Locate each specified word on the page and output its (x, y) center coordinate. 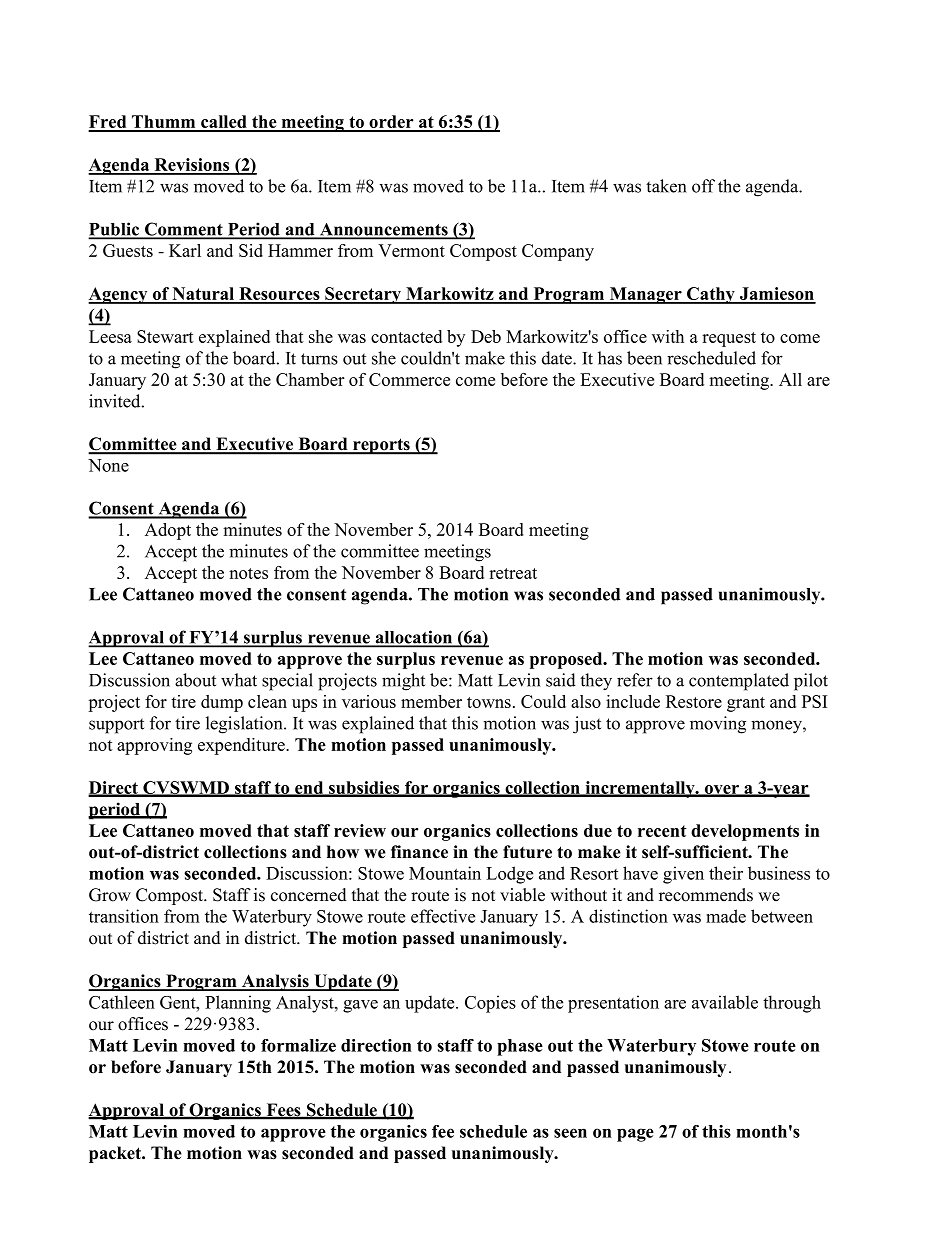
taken (666, 186)
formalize (298, 1045)
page (635, 1135)
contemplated (739, 682)
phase (520, 1047)
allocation (414, 638)
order (391, 123)
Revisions (192, 166)
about (195, 680)
